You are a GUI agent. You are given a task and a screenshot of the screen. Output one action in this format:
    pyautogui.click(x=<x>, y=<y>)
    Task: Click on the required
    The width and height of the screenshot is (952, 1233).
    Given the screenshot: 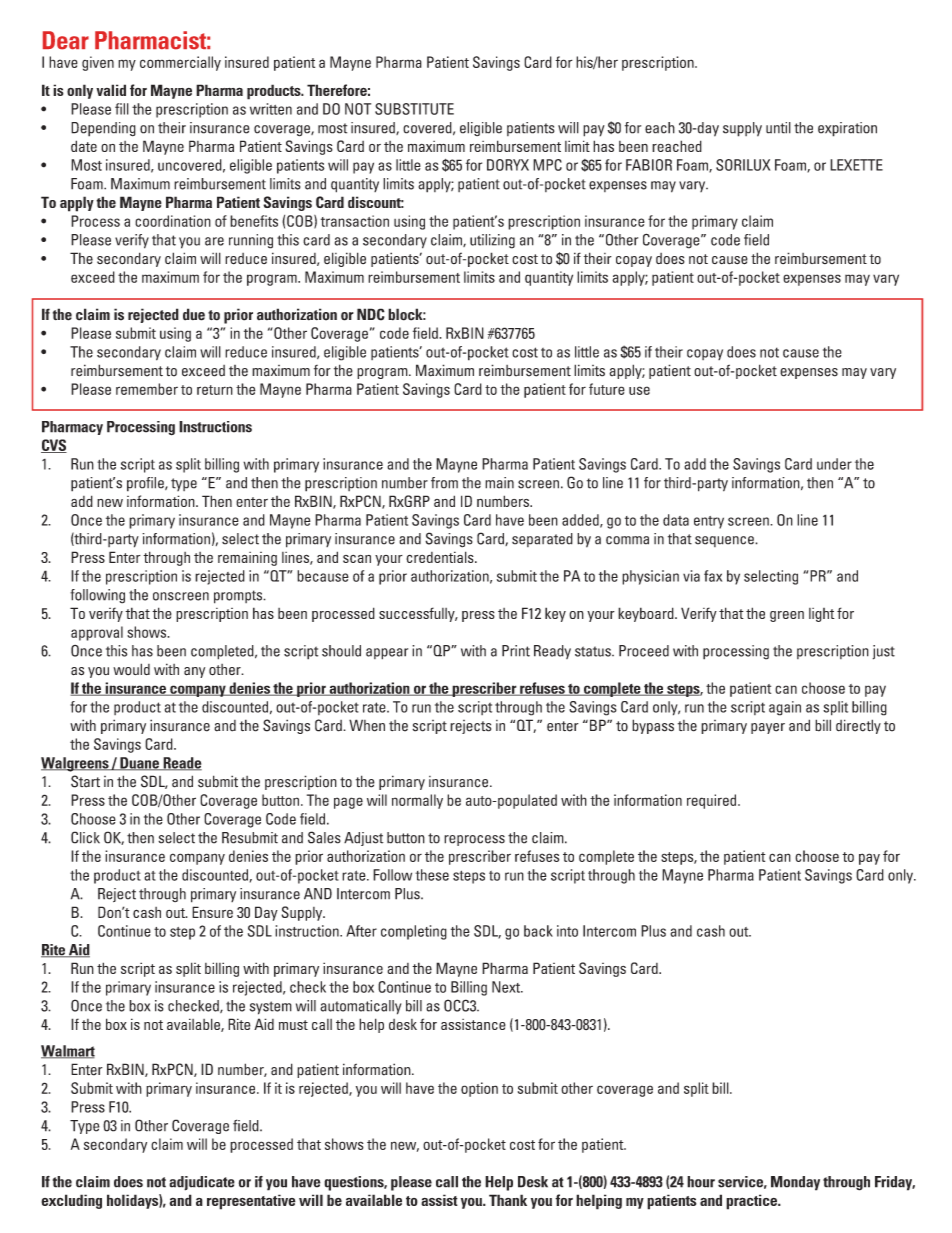 What is the action you would take?
    pyautogui.click(x=713, y=801)
